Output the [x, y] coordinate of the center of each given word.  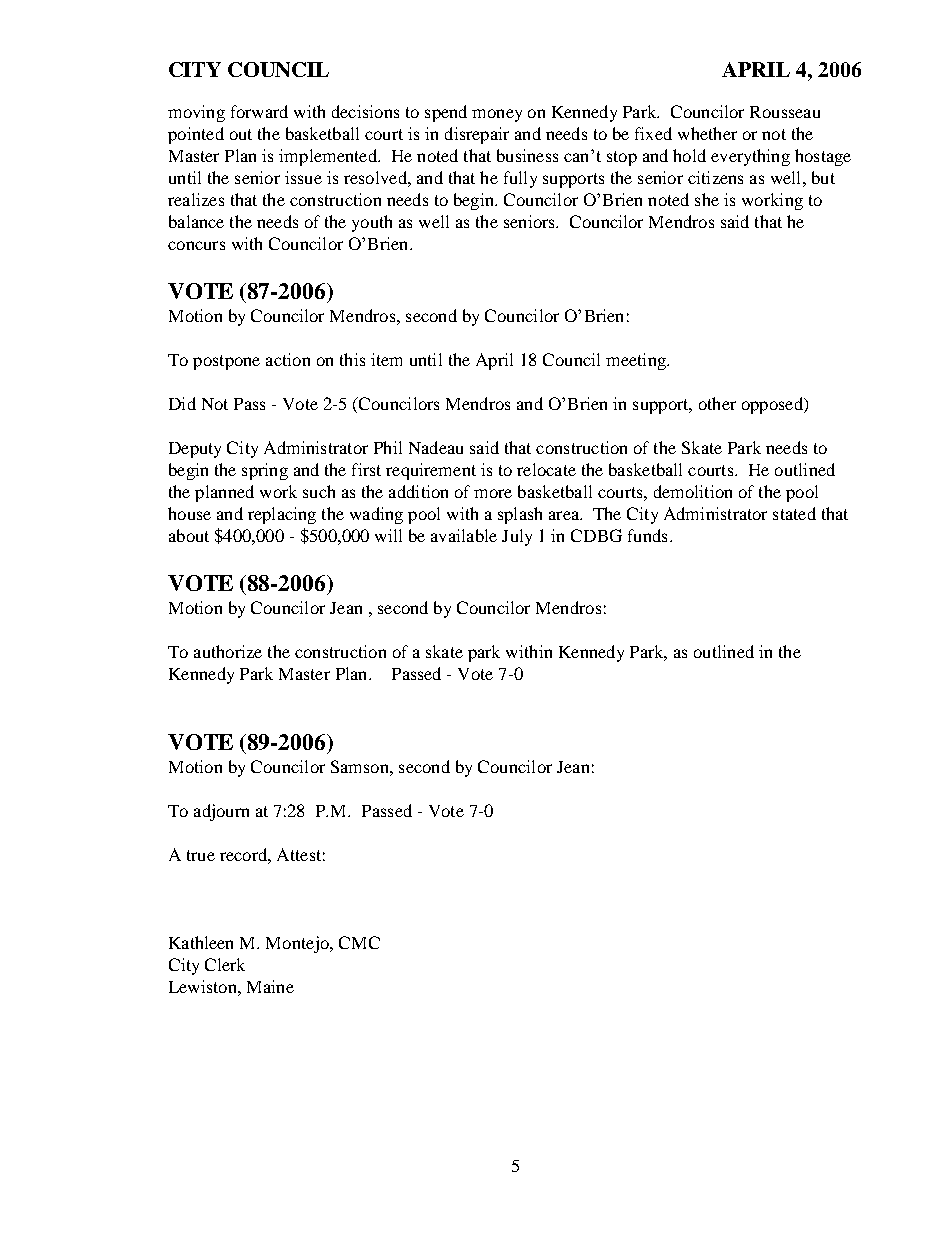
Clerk [225, 964]
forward [259, 111]
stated [794, 513]
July [517, 537]
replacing [282, 515]
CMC [359, 942]
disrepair [477, 135]
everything [750, 157]
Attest [299, 854]
